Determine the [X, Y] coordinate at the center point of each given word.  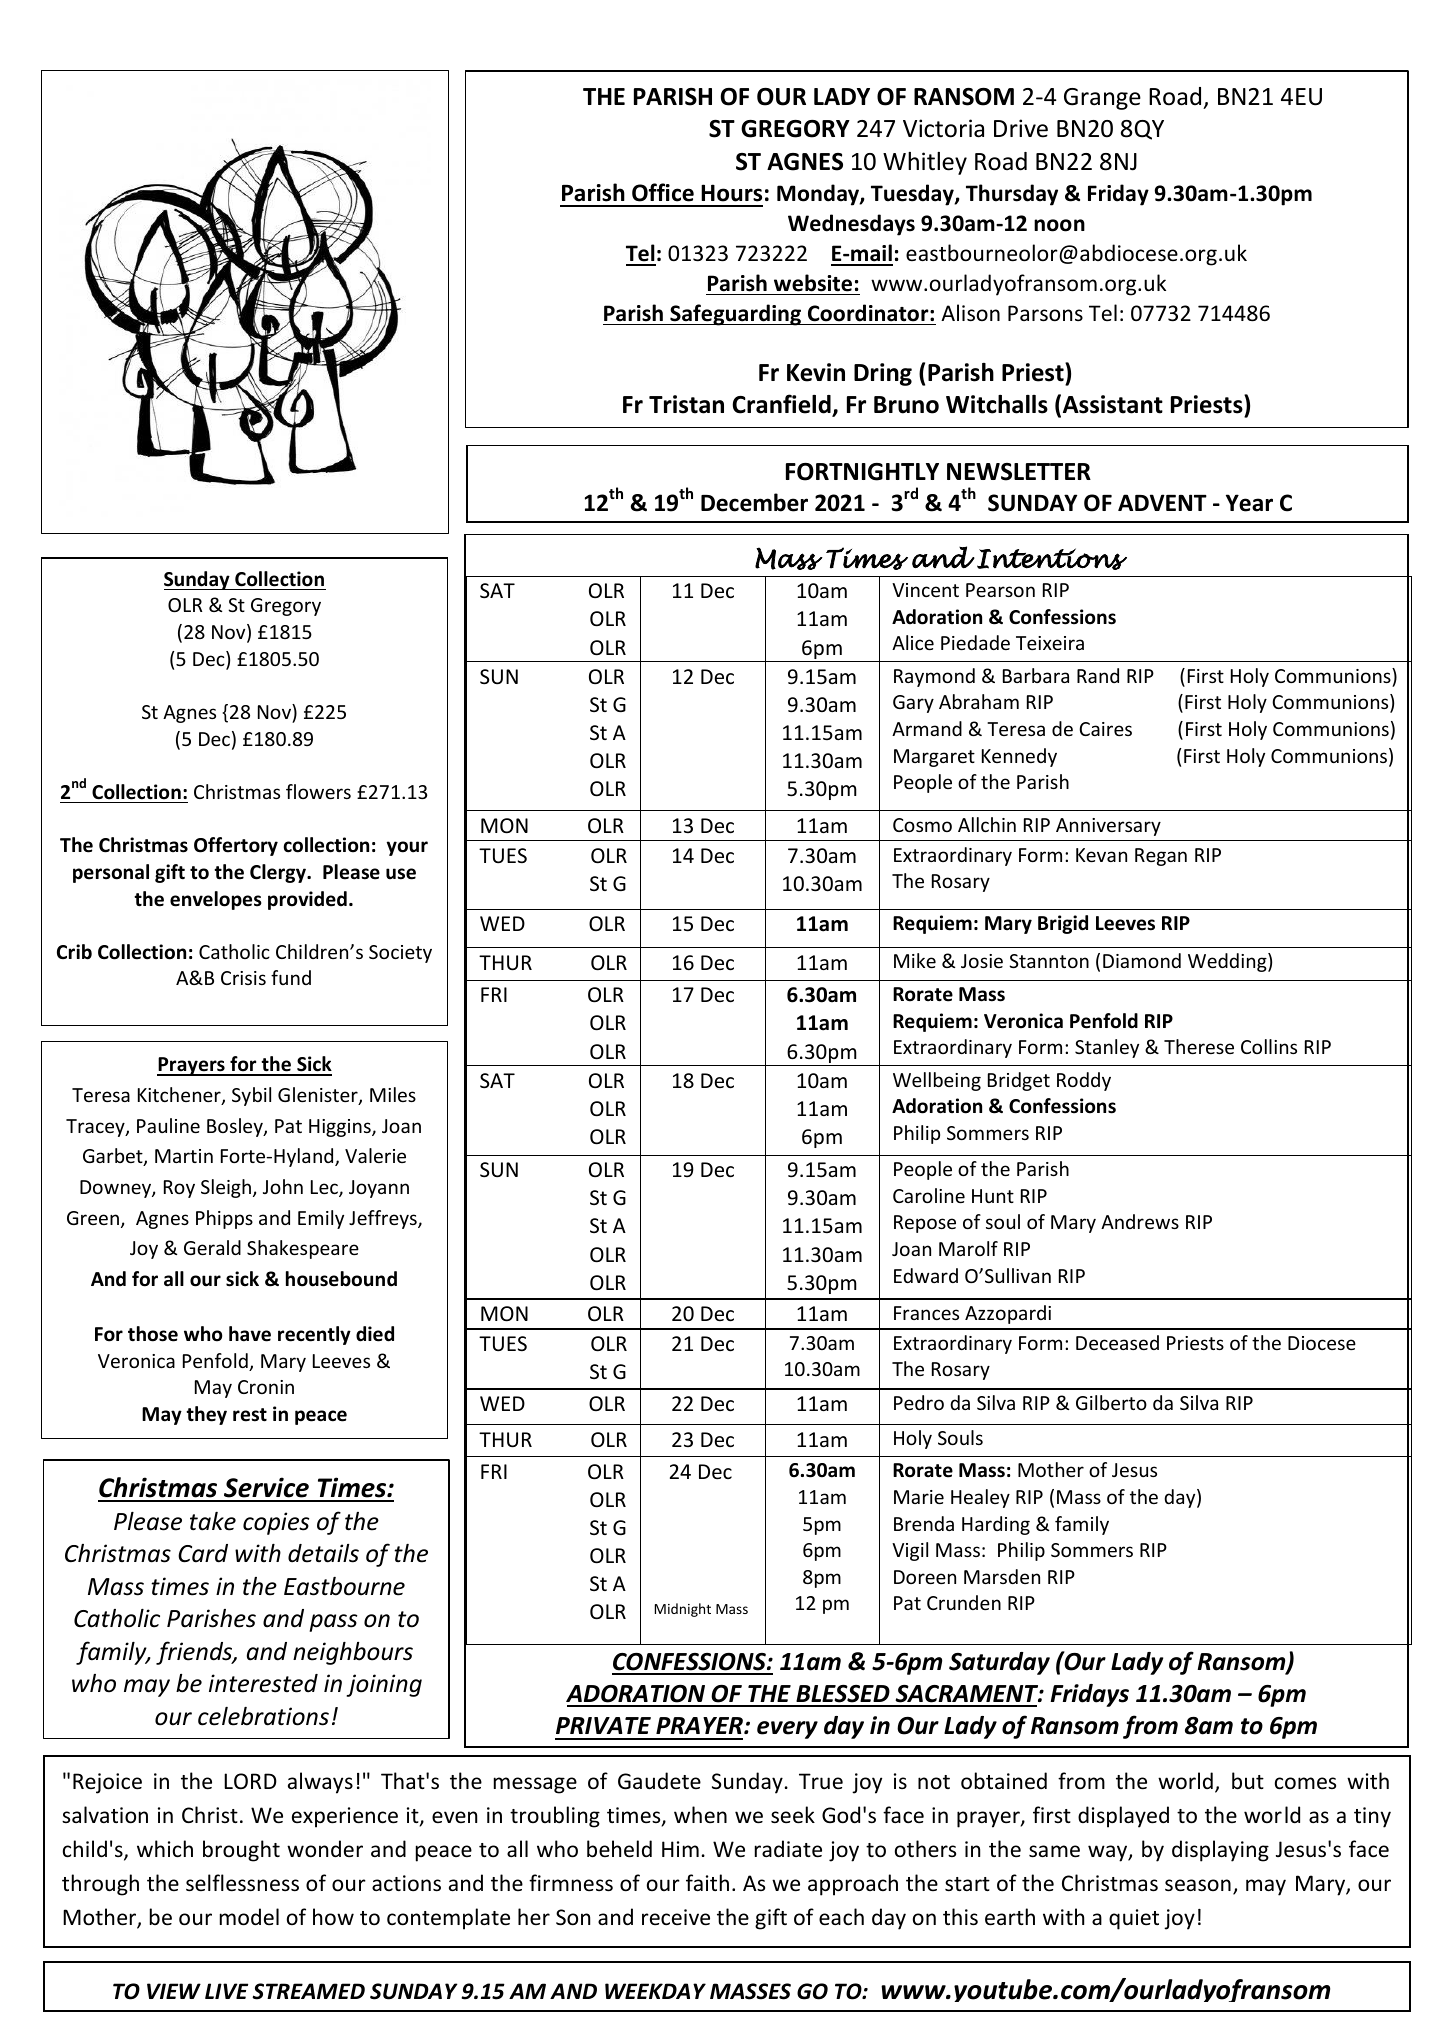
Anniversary [1108, 827]
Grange [1102, 99]
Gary [913, 704]
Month [616, 1378]
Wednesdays [851, 225]
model [249, 1917]
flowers [318, 791]
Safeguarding [736, 315]
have [250, 1334]
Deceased [1117, 1342]
